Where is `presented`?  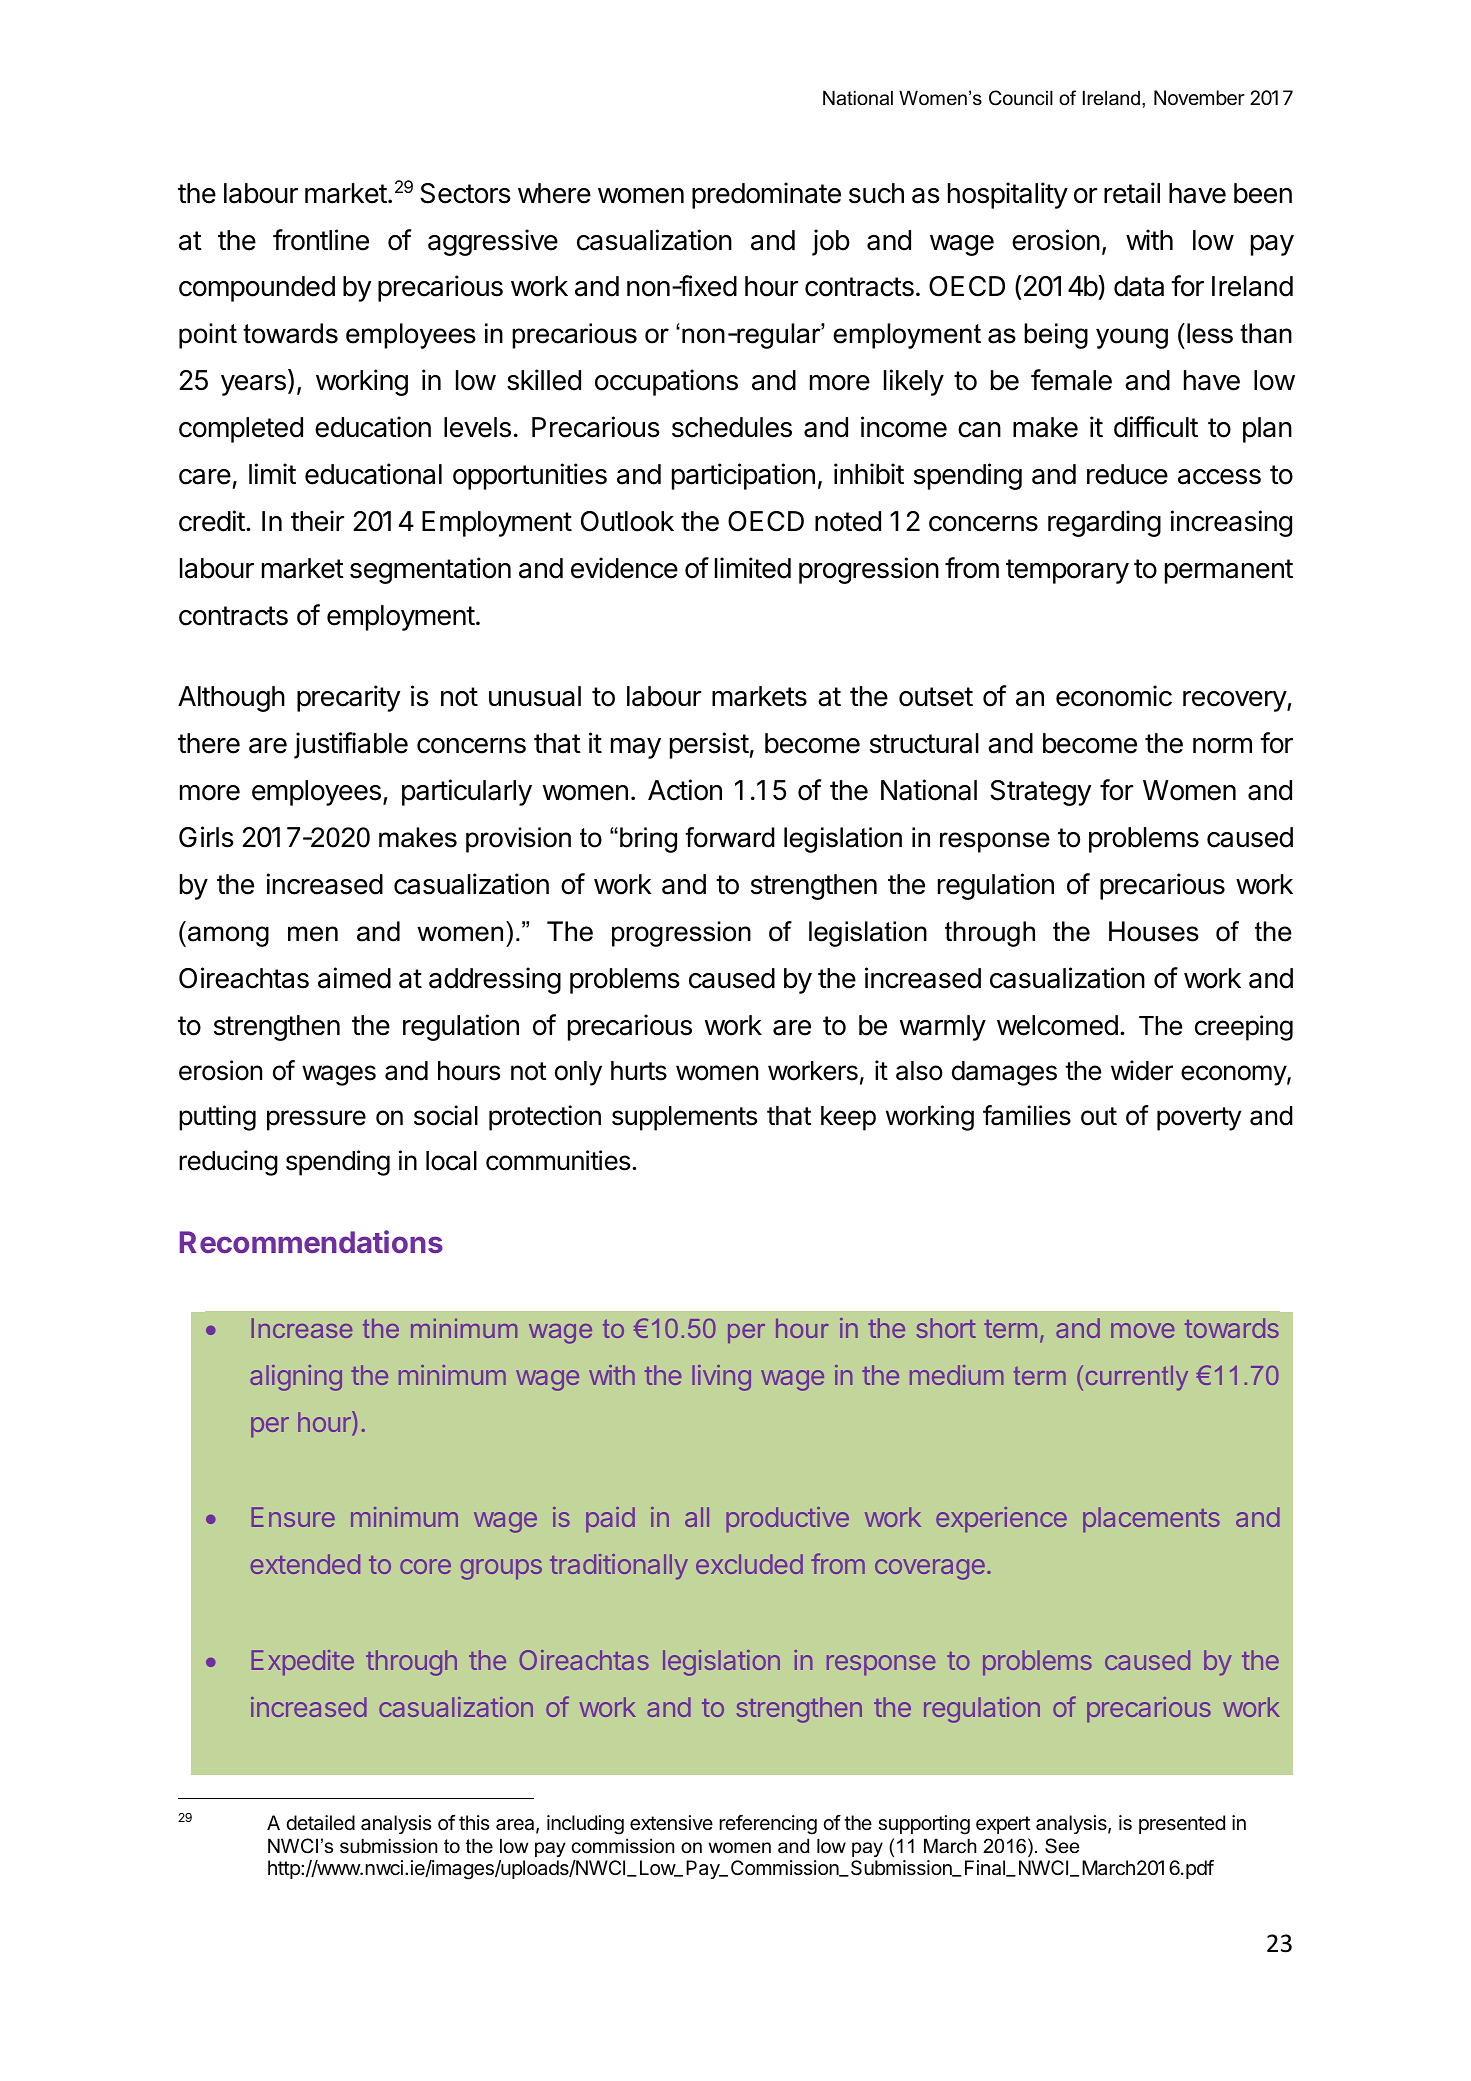
presented is located at coordinates (1182, 1824).
